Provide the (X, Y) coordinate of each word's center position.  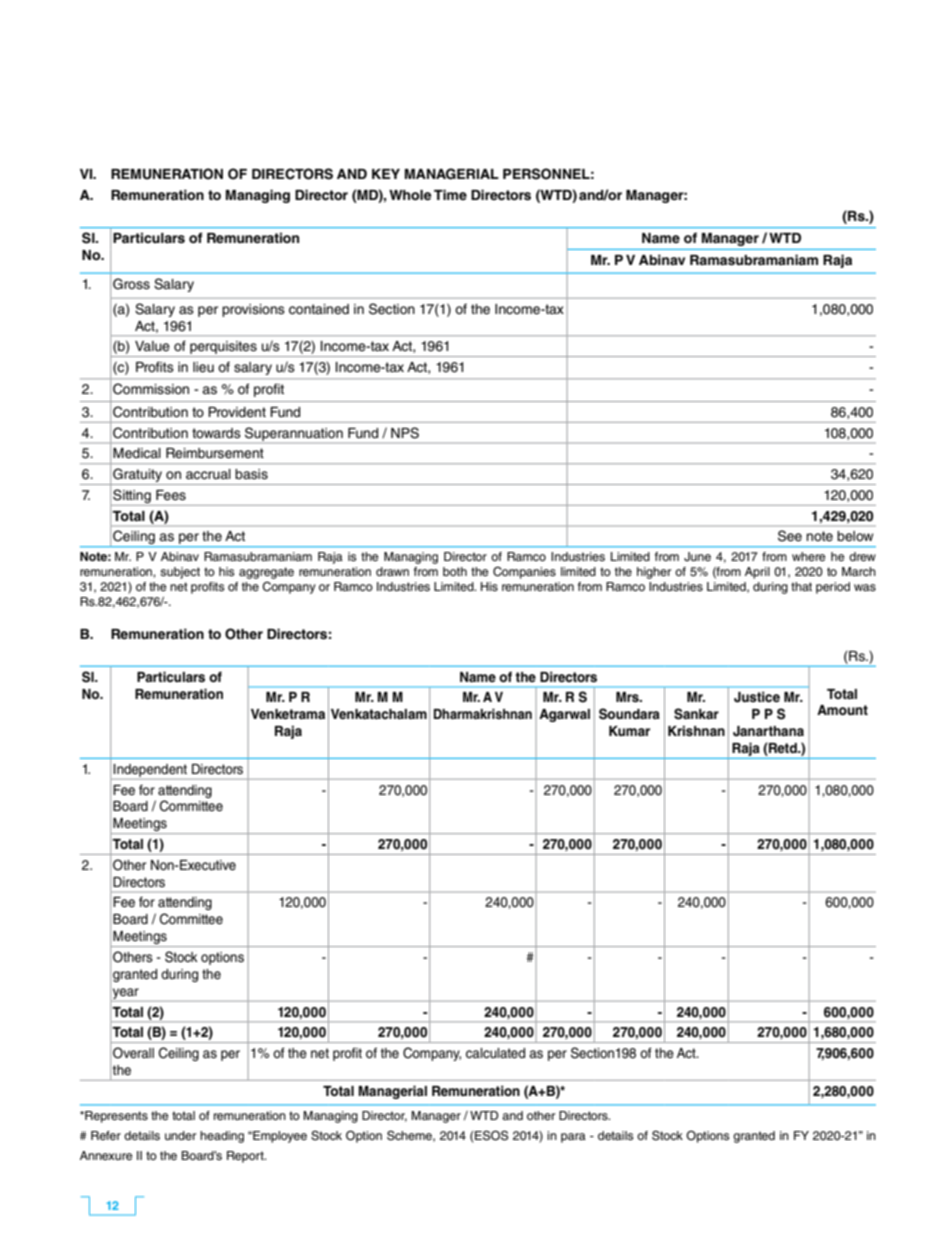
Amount (842, 710)
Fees (171, 495)
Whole (410, 195)
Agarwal (564, 715)
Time (450, 194)
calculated (495, 1053)
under (180, 1135)
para (573, 1138)
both (455, 571)
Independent (150, 770)
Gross (131, 284)
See (790, 536)
